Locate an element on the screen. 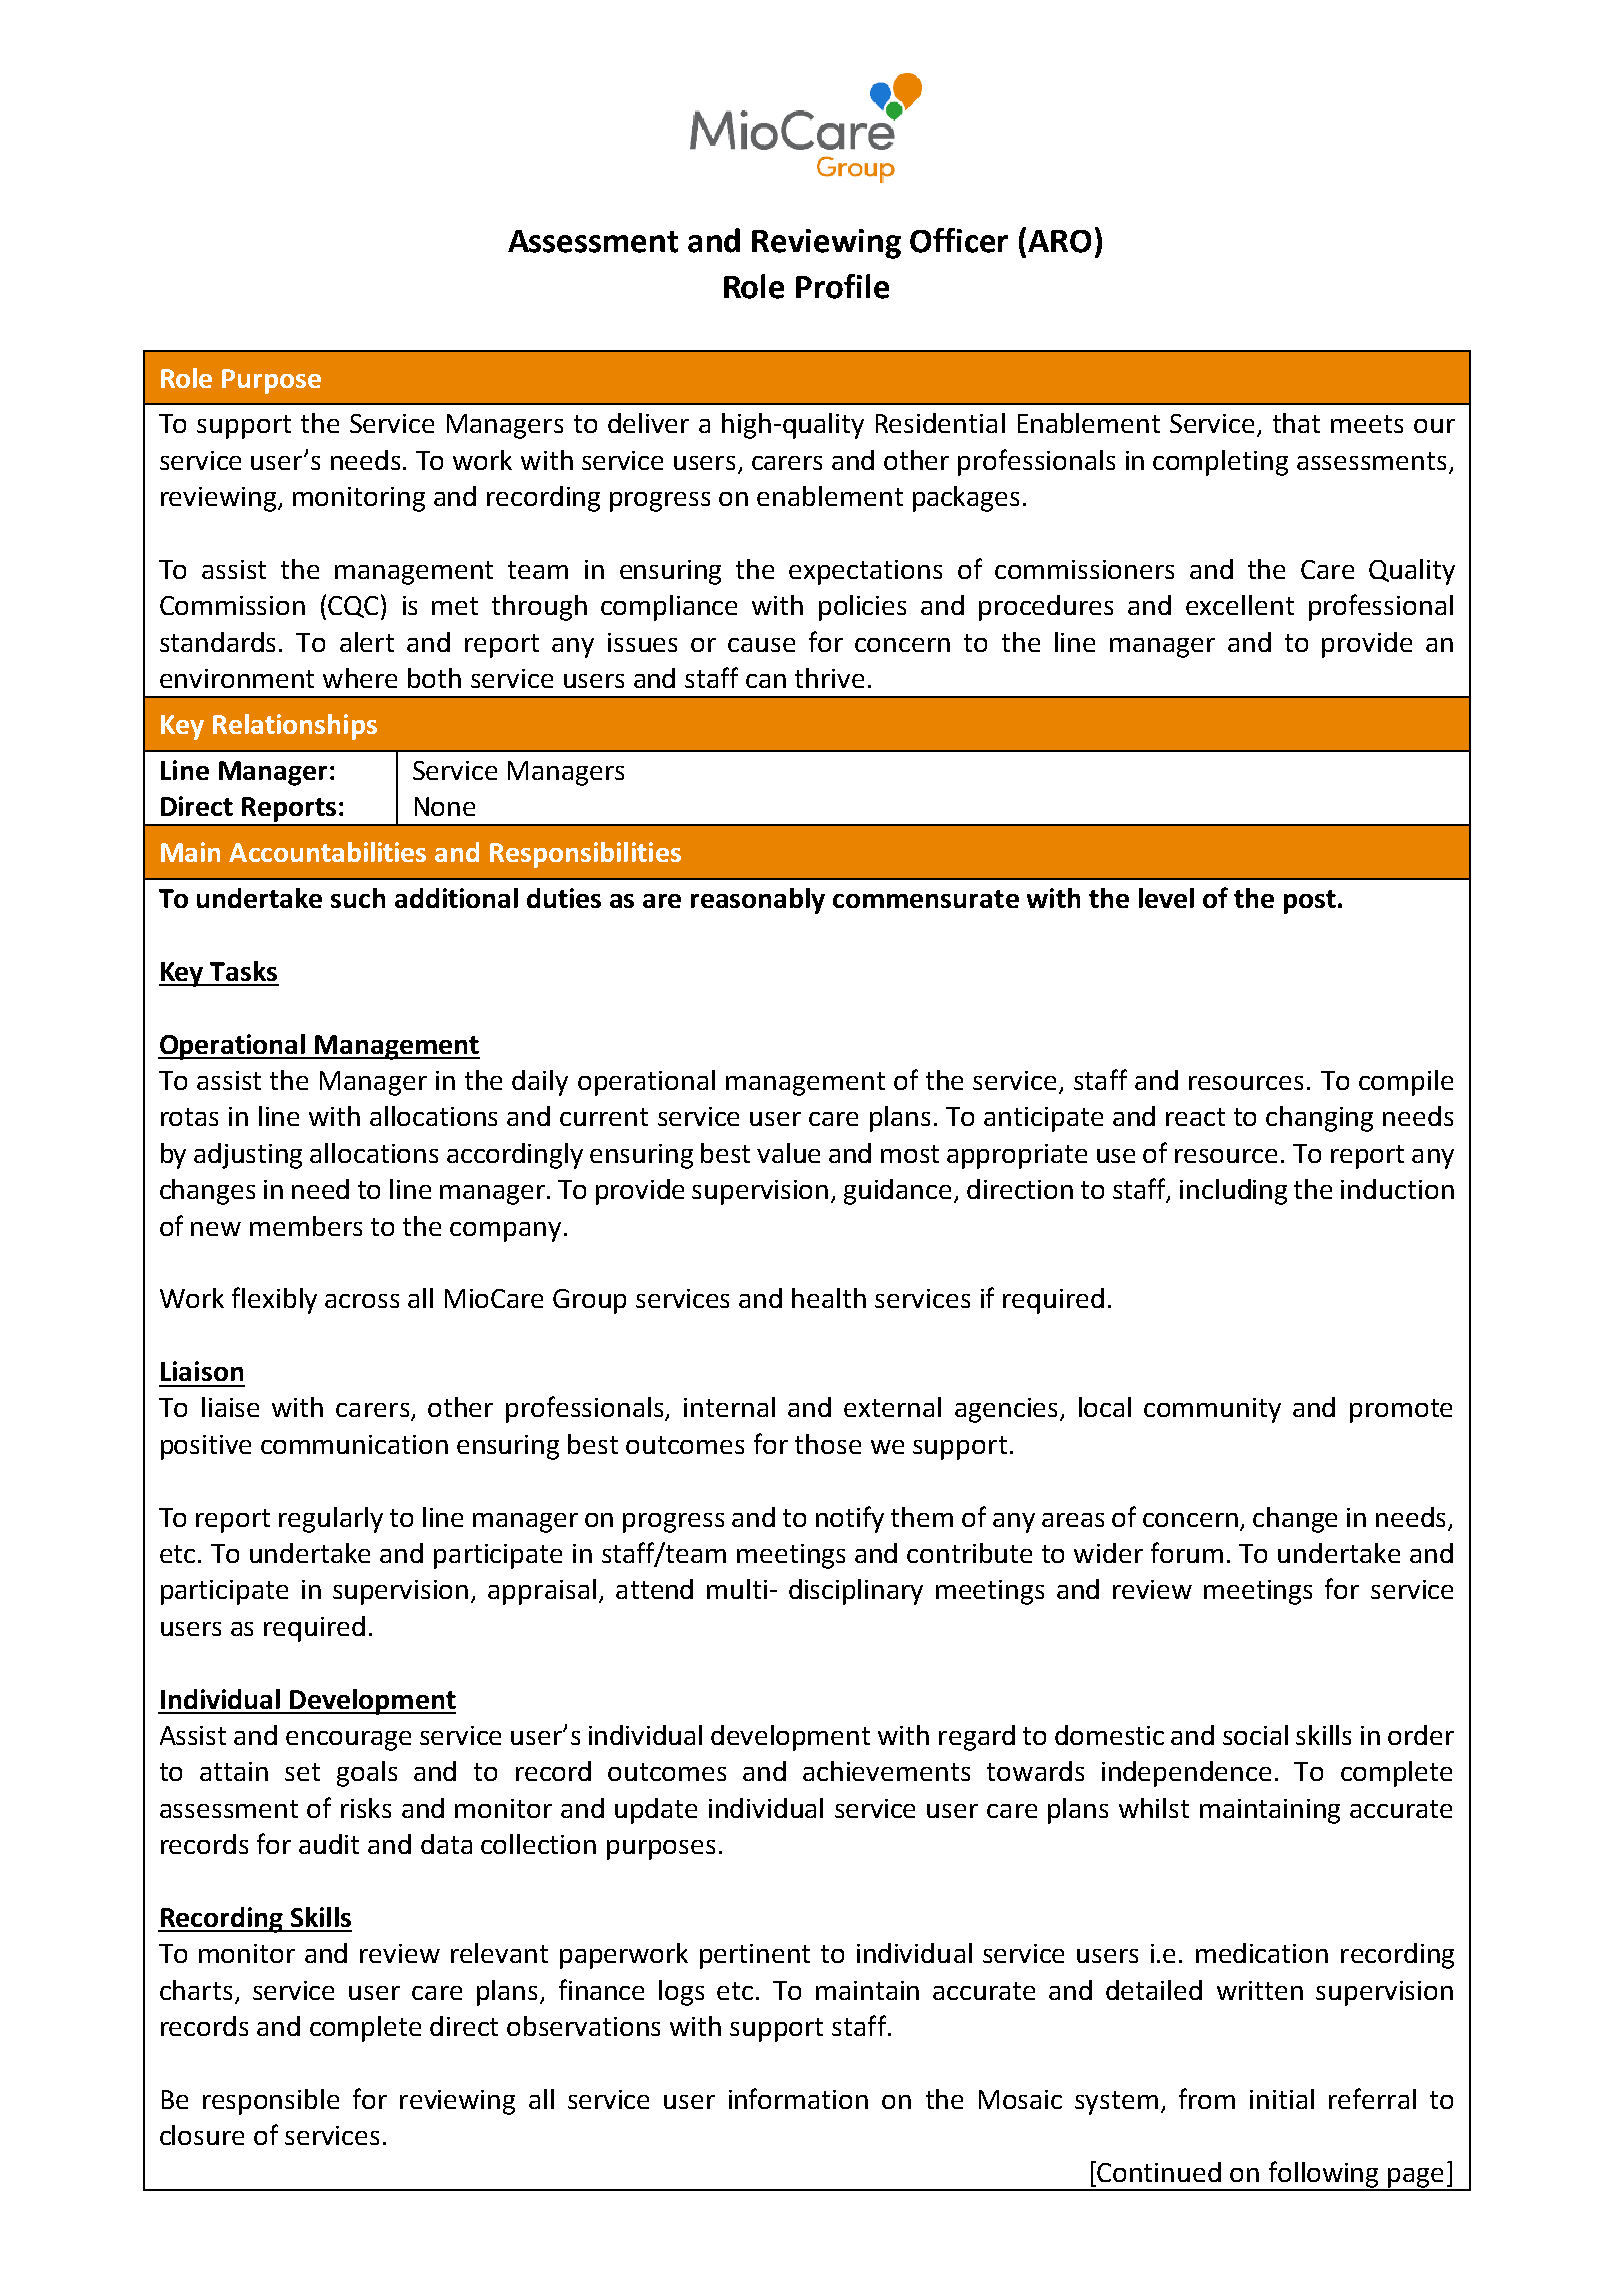 The height and width of the screenshot is (2281, 1613). Profile is located at coordinates (842, 286).
